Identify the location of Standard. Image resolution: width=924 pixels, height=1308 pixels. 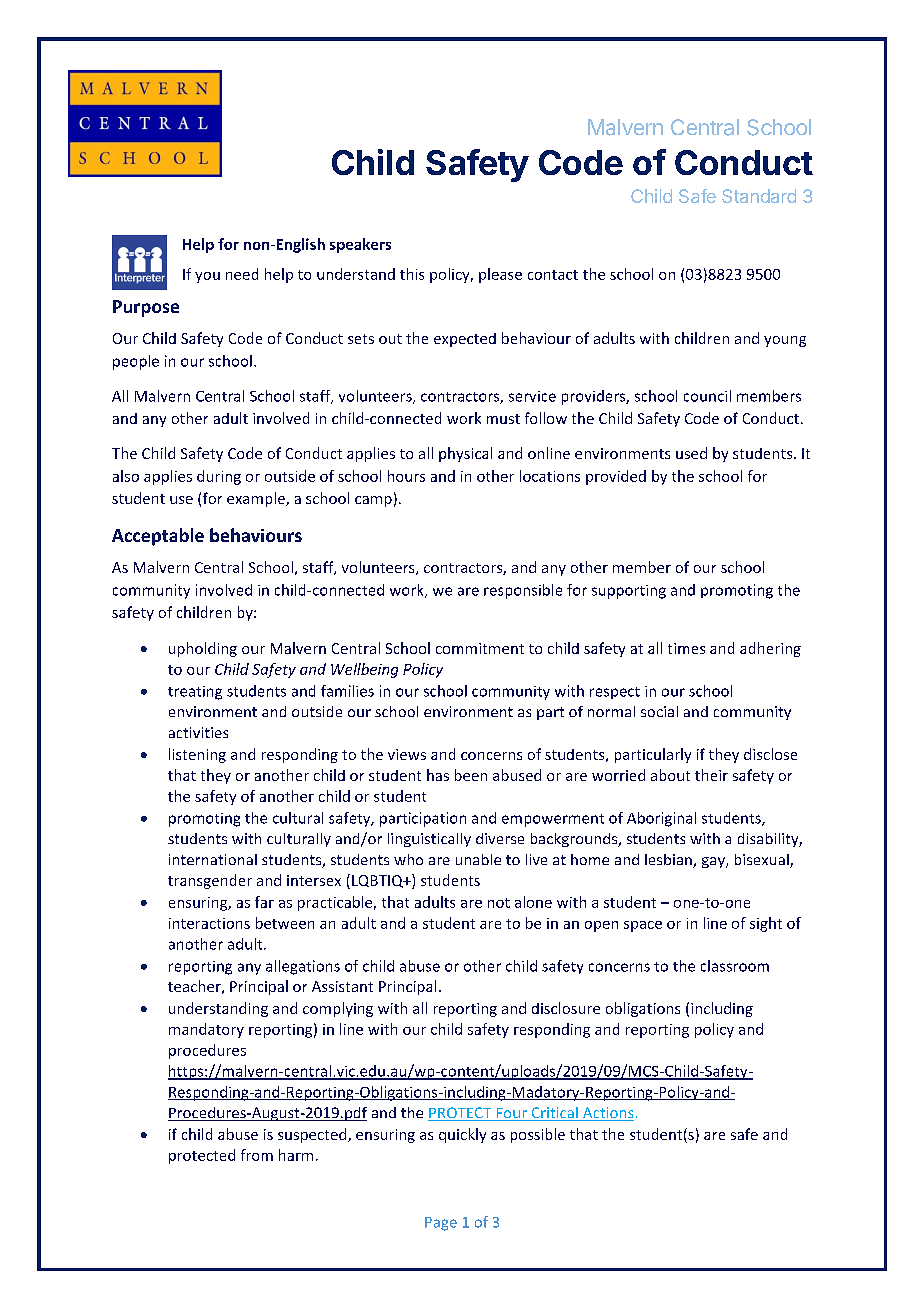
(759, 196).
